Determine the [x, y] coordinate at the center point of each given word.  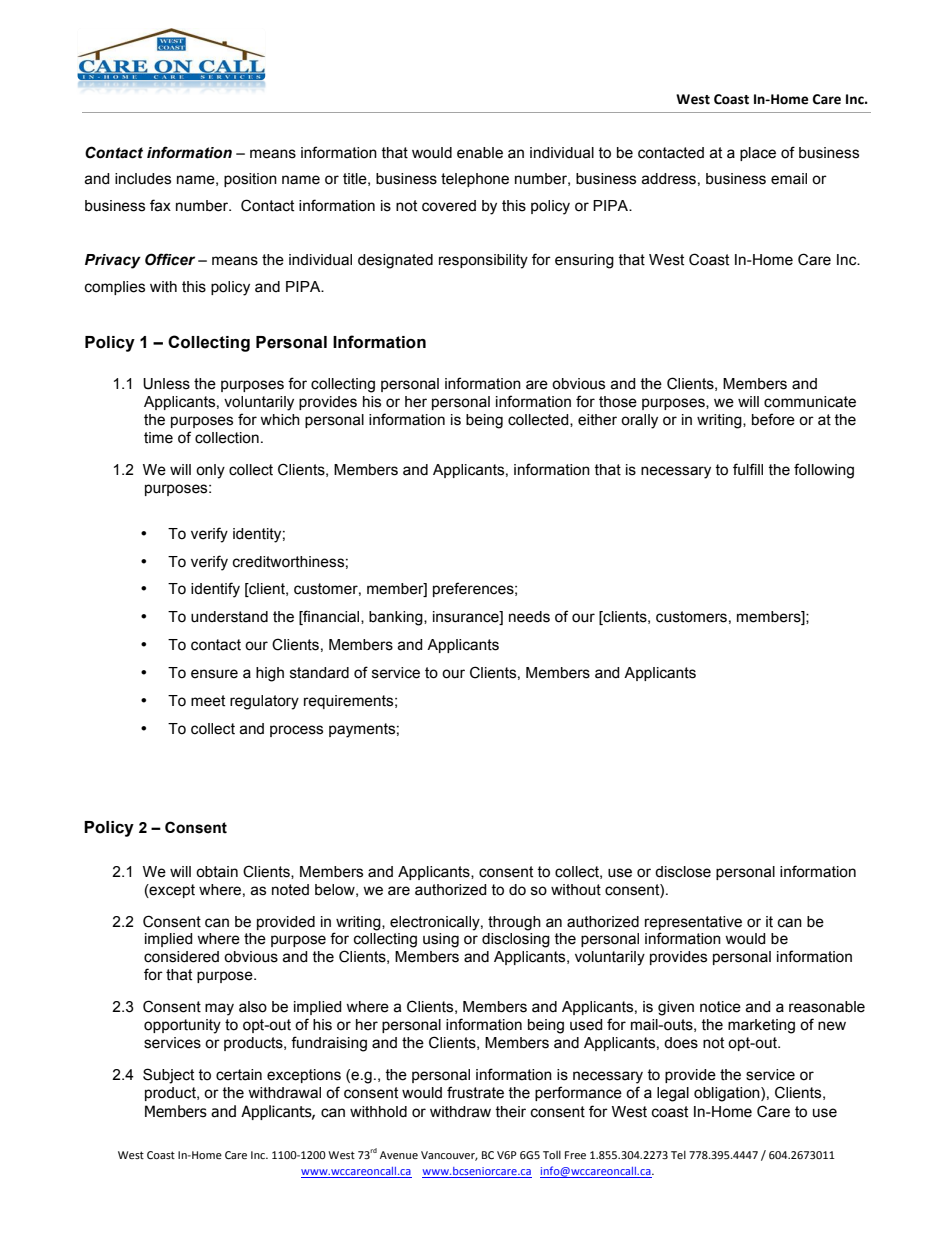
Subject [168, 1076]
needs [529, 617]
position [250, 180]
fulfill [748, 469]
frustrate [475, 1092]
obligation [728, 1094]
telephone [475, 180]
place [758, 154]
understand [229, 617]
